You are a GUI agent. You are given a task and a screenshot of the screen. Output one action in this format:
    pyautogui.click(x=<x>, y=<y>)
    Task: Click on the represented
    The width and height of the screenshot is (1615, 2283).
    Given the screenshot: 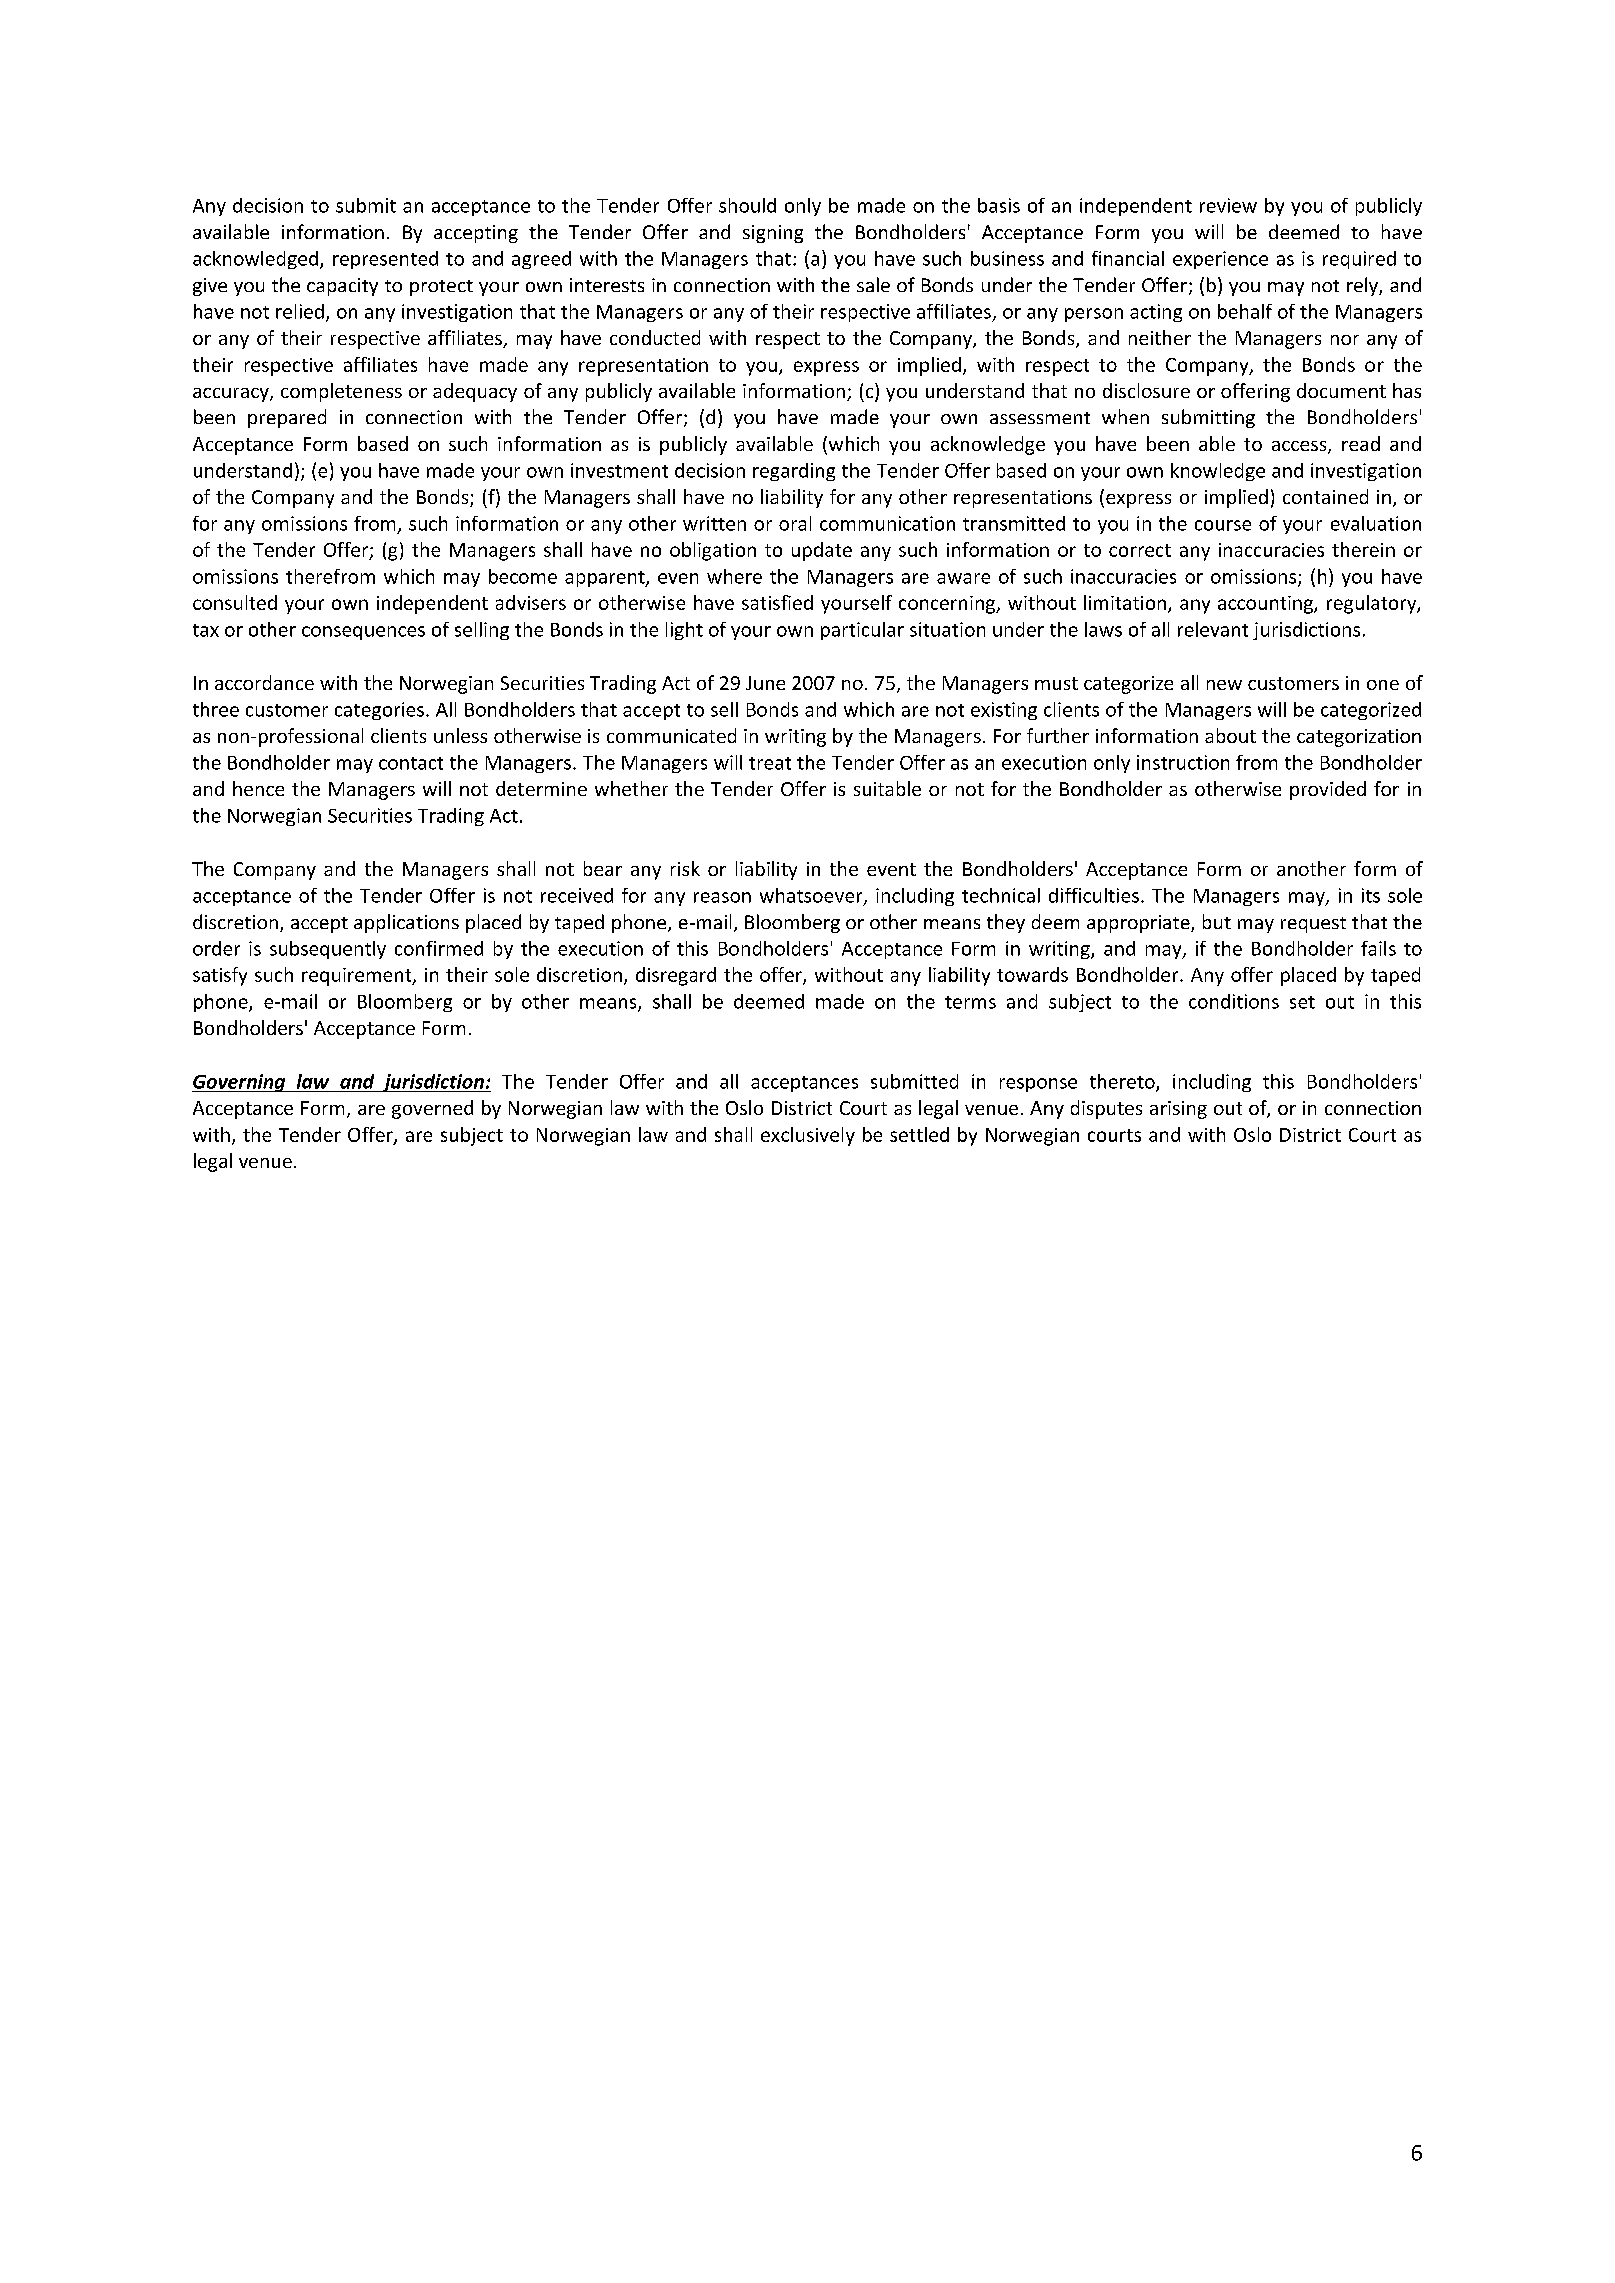 What is the action you would take?
    pyautogui.click(x=385, y=260)
